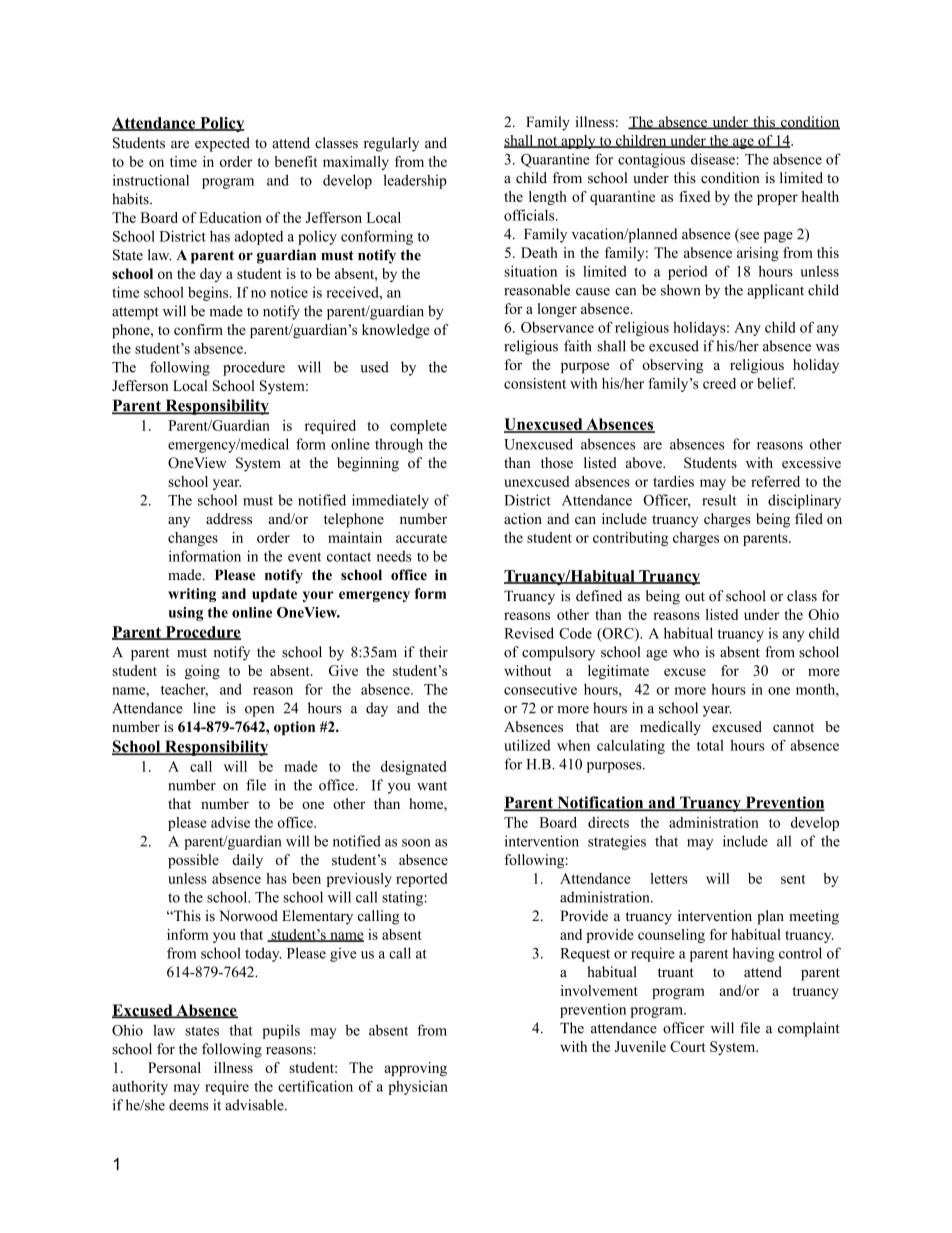 Image resolution: width=952 pixels, height=1233 pixels. I want to click on expected, so click(222, 144).
